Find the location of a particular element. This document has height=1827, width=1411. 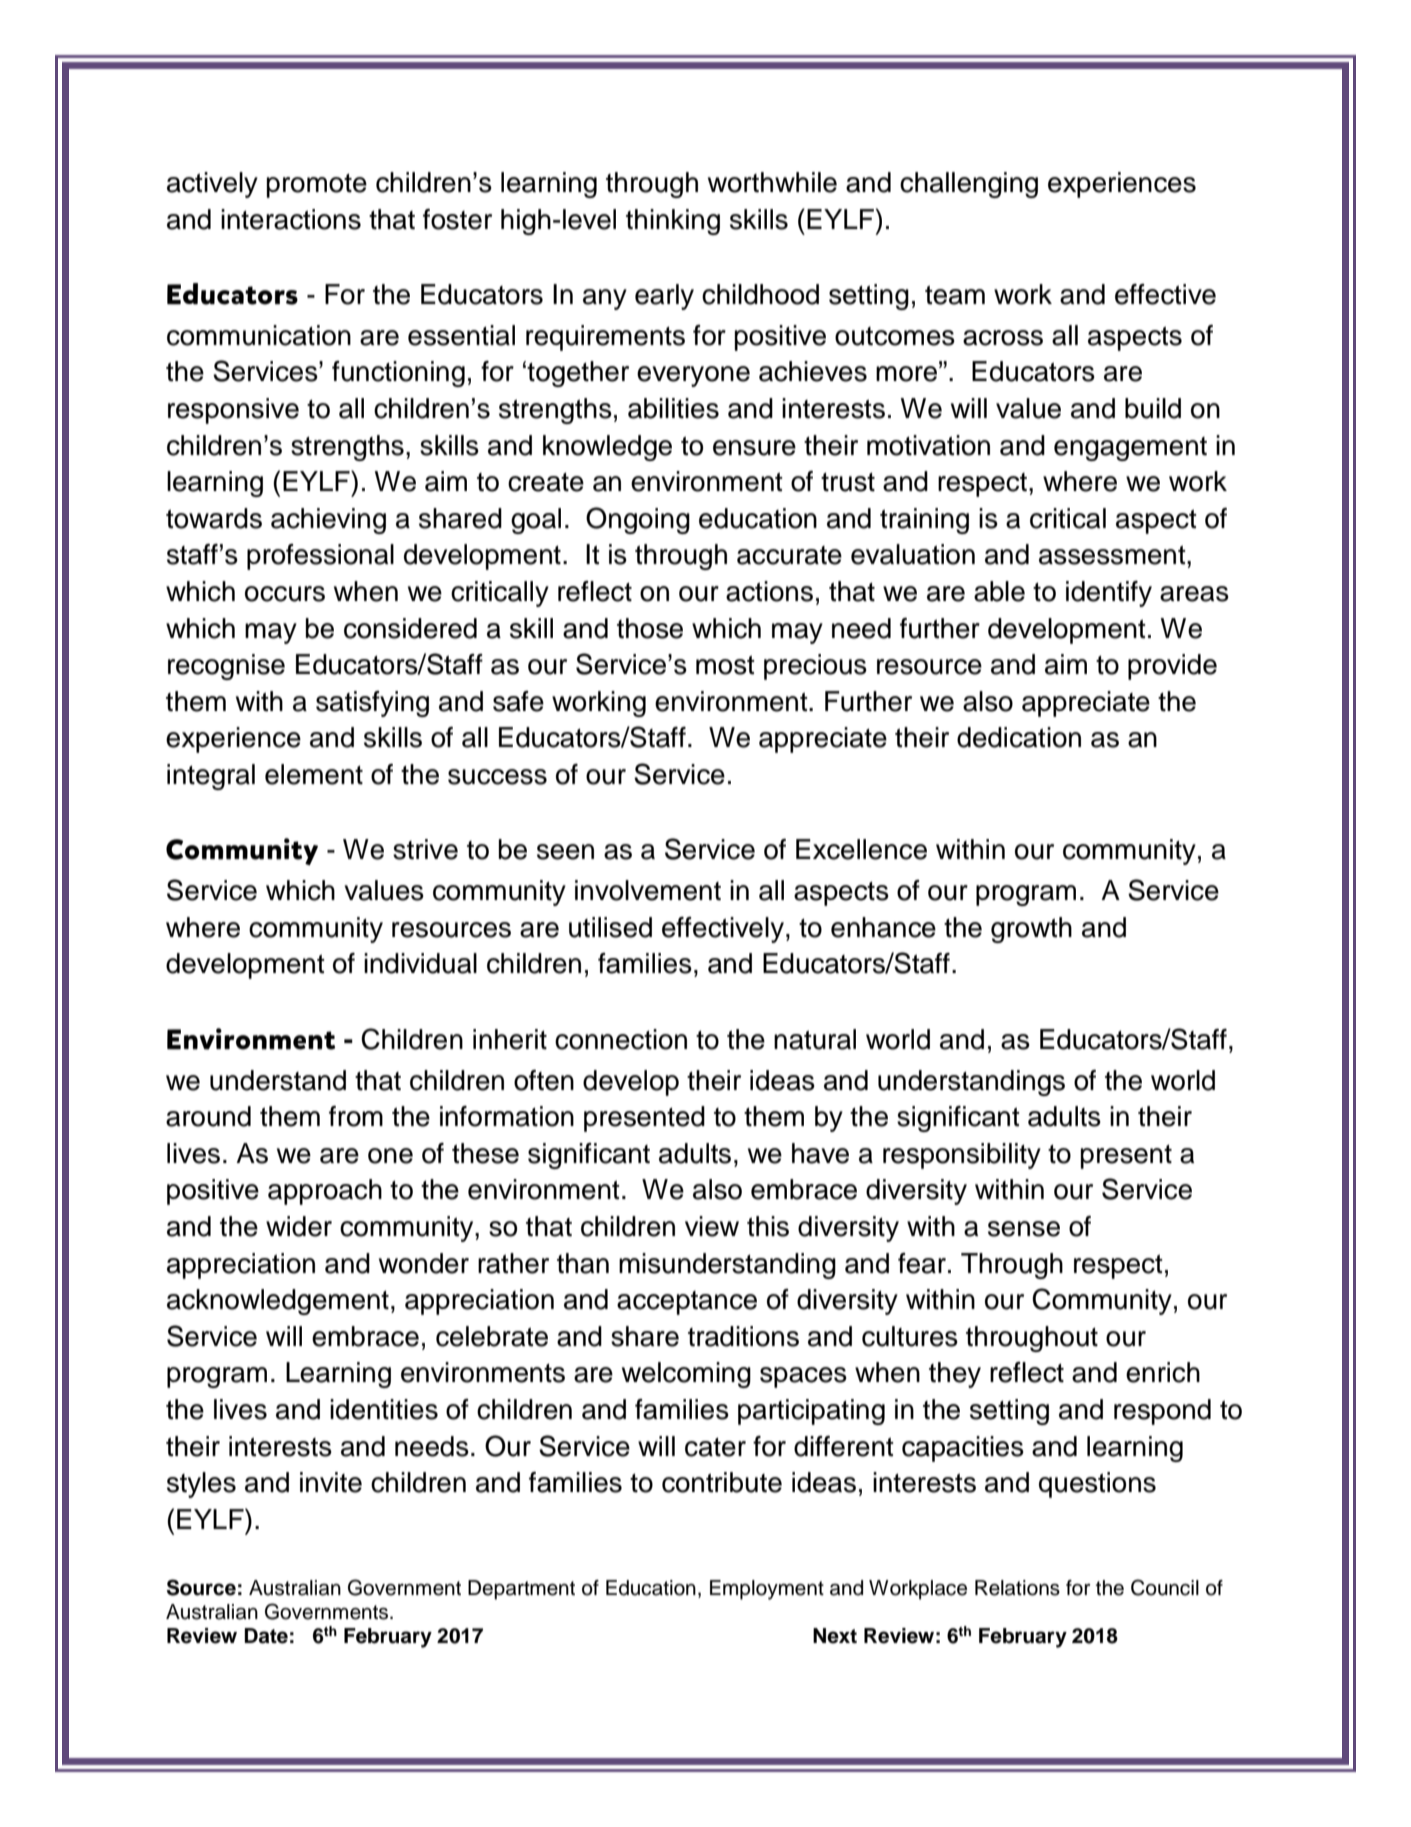

individual is located at coordinates (420, 963).
